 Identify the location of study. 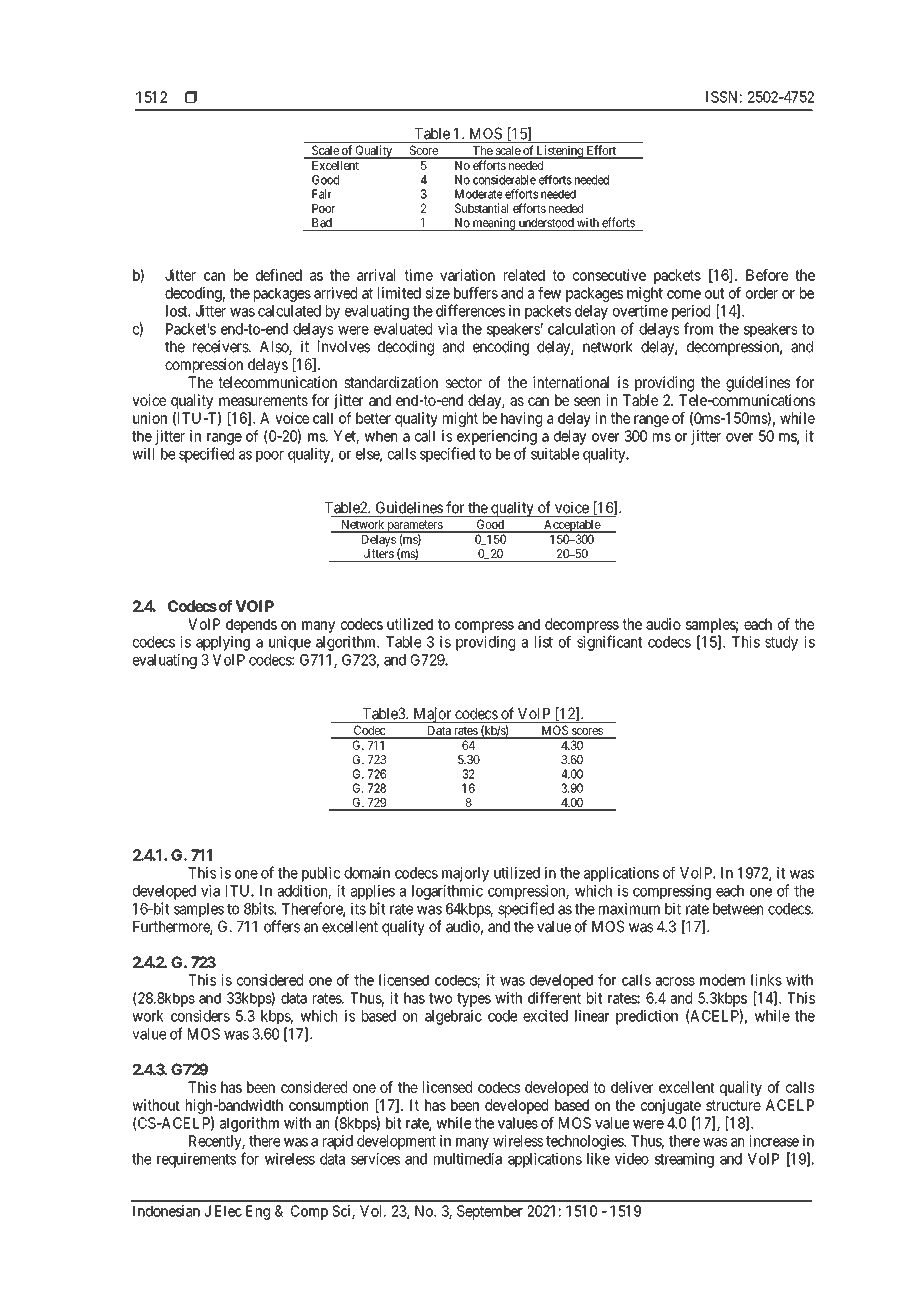
(781, 643).
